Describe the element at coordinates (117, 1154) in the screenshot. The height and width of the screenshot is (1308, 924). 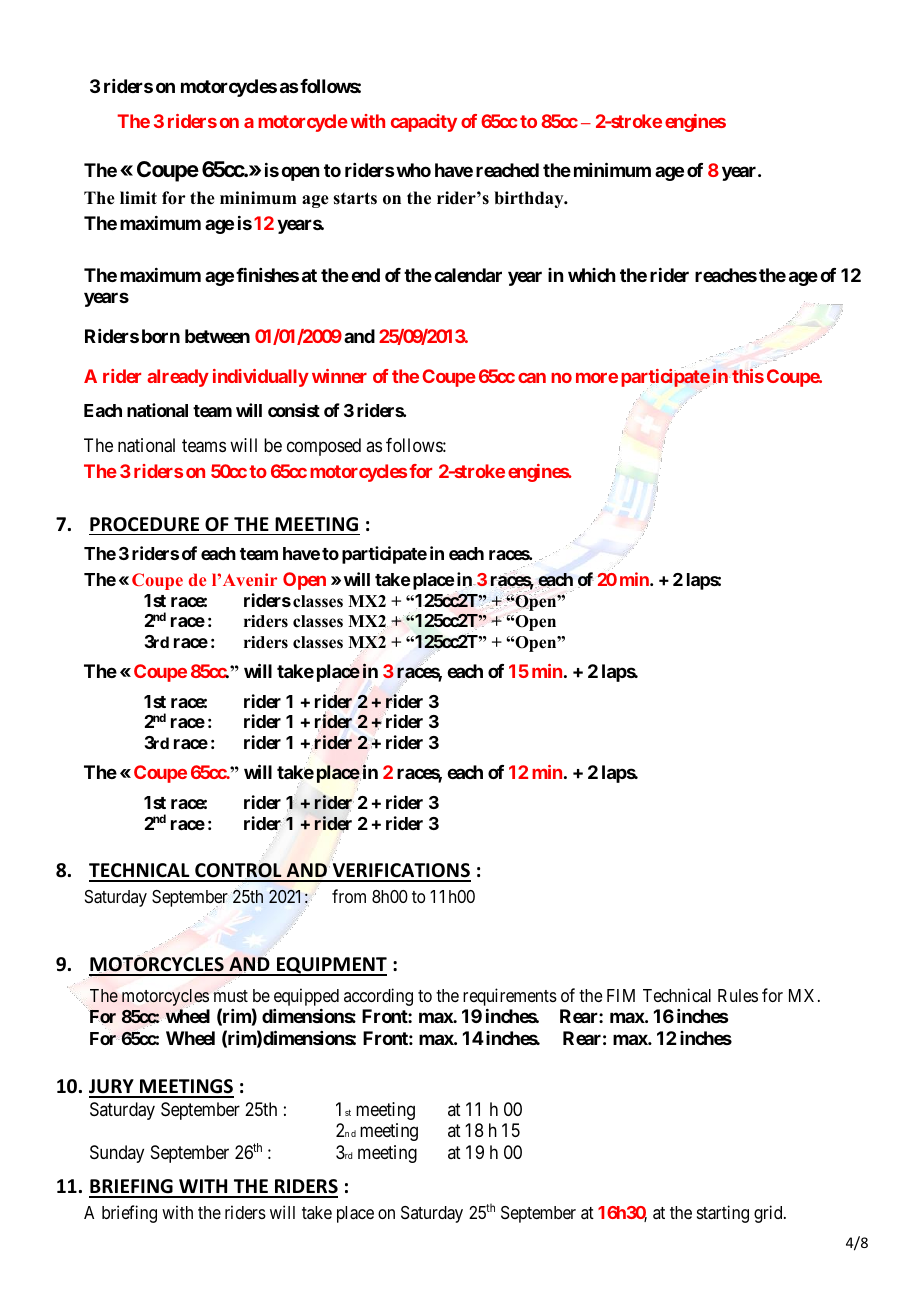
I see `Sunday` at that location.
